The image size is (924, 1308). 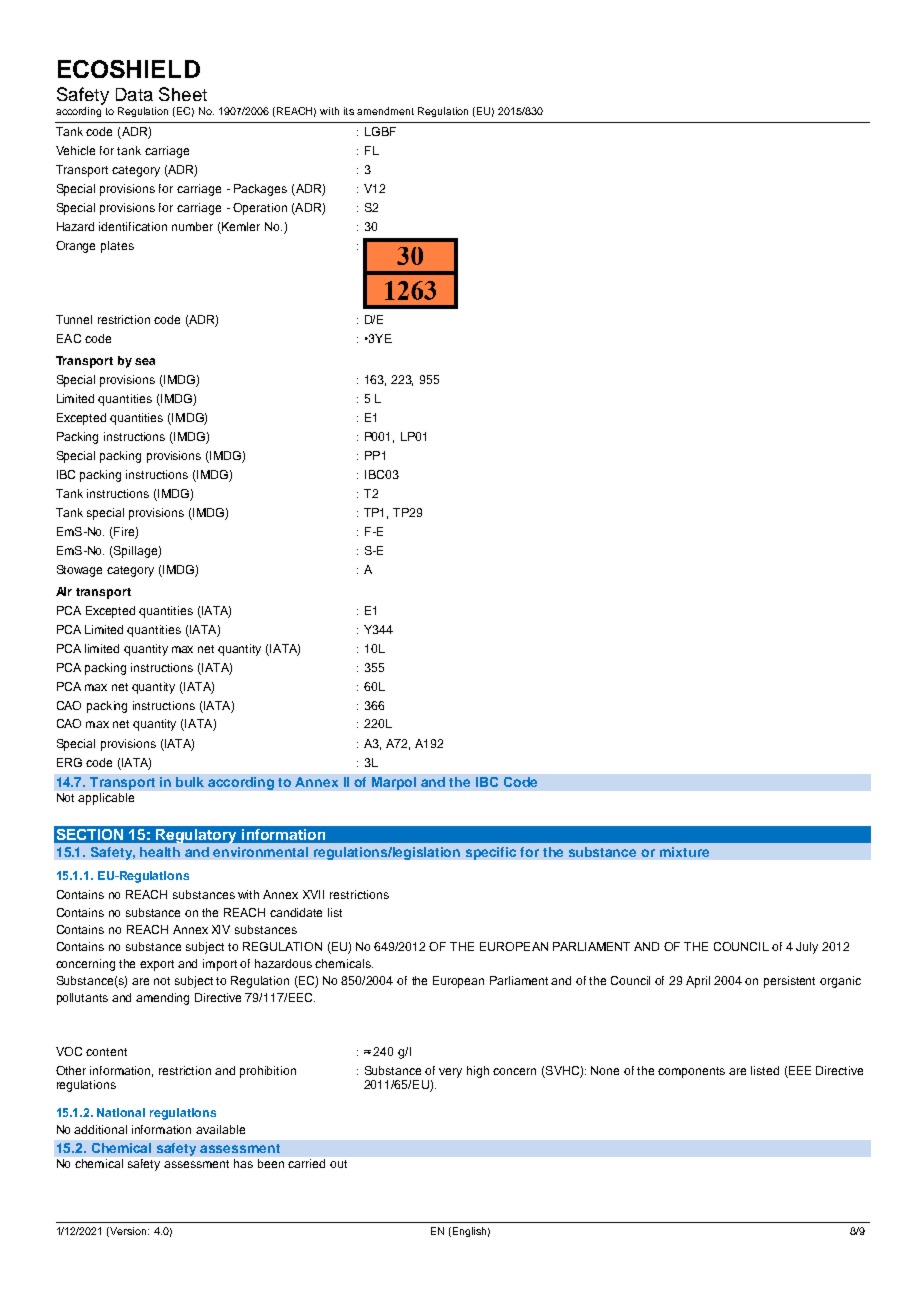 What do you see at coordinates (79, 571) in the screenshot?
I see `Stowage` at bounding box center [79, 571].
